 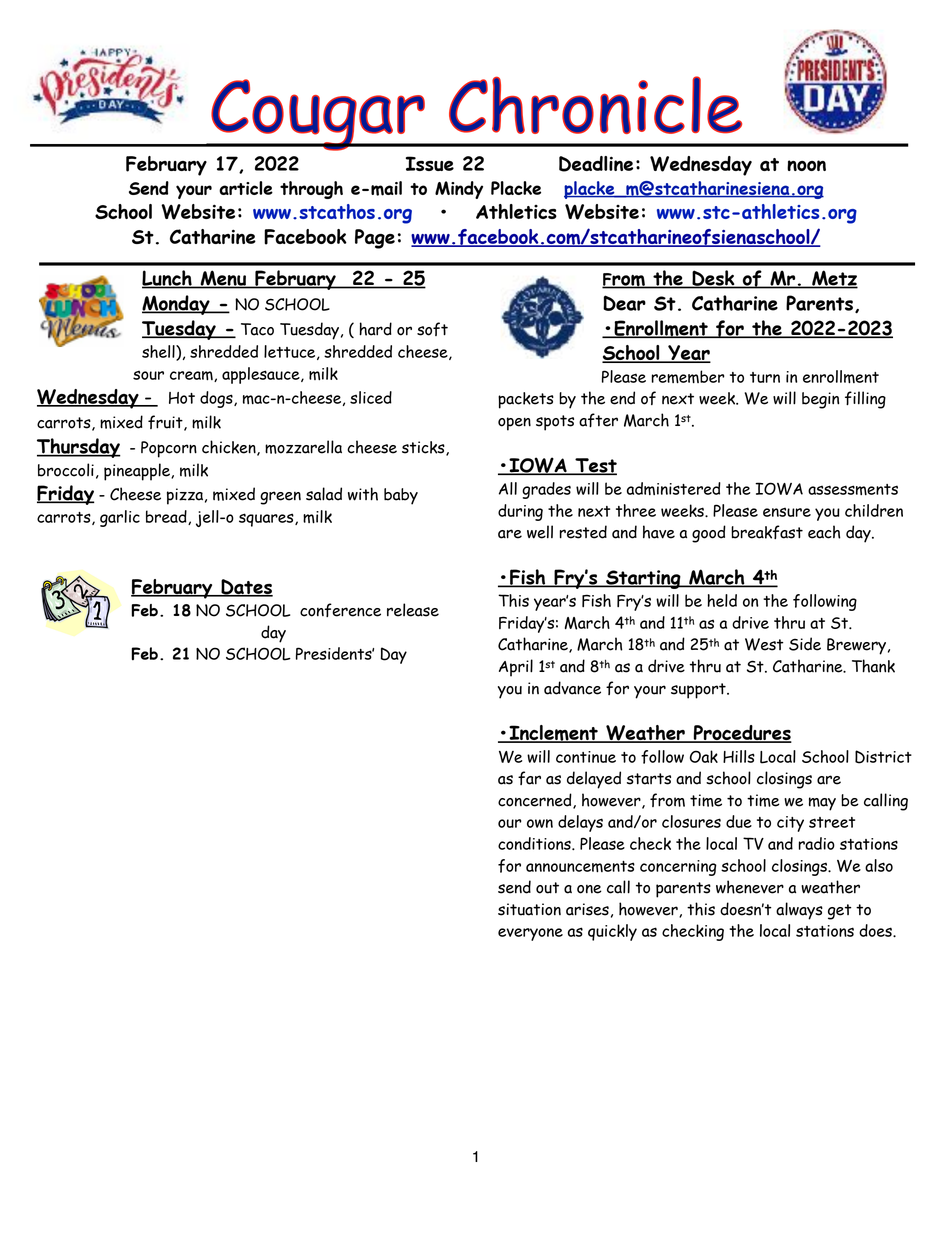 I want to click on everyone, so click(x=530, y=934).
